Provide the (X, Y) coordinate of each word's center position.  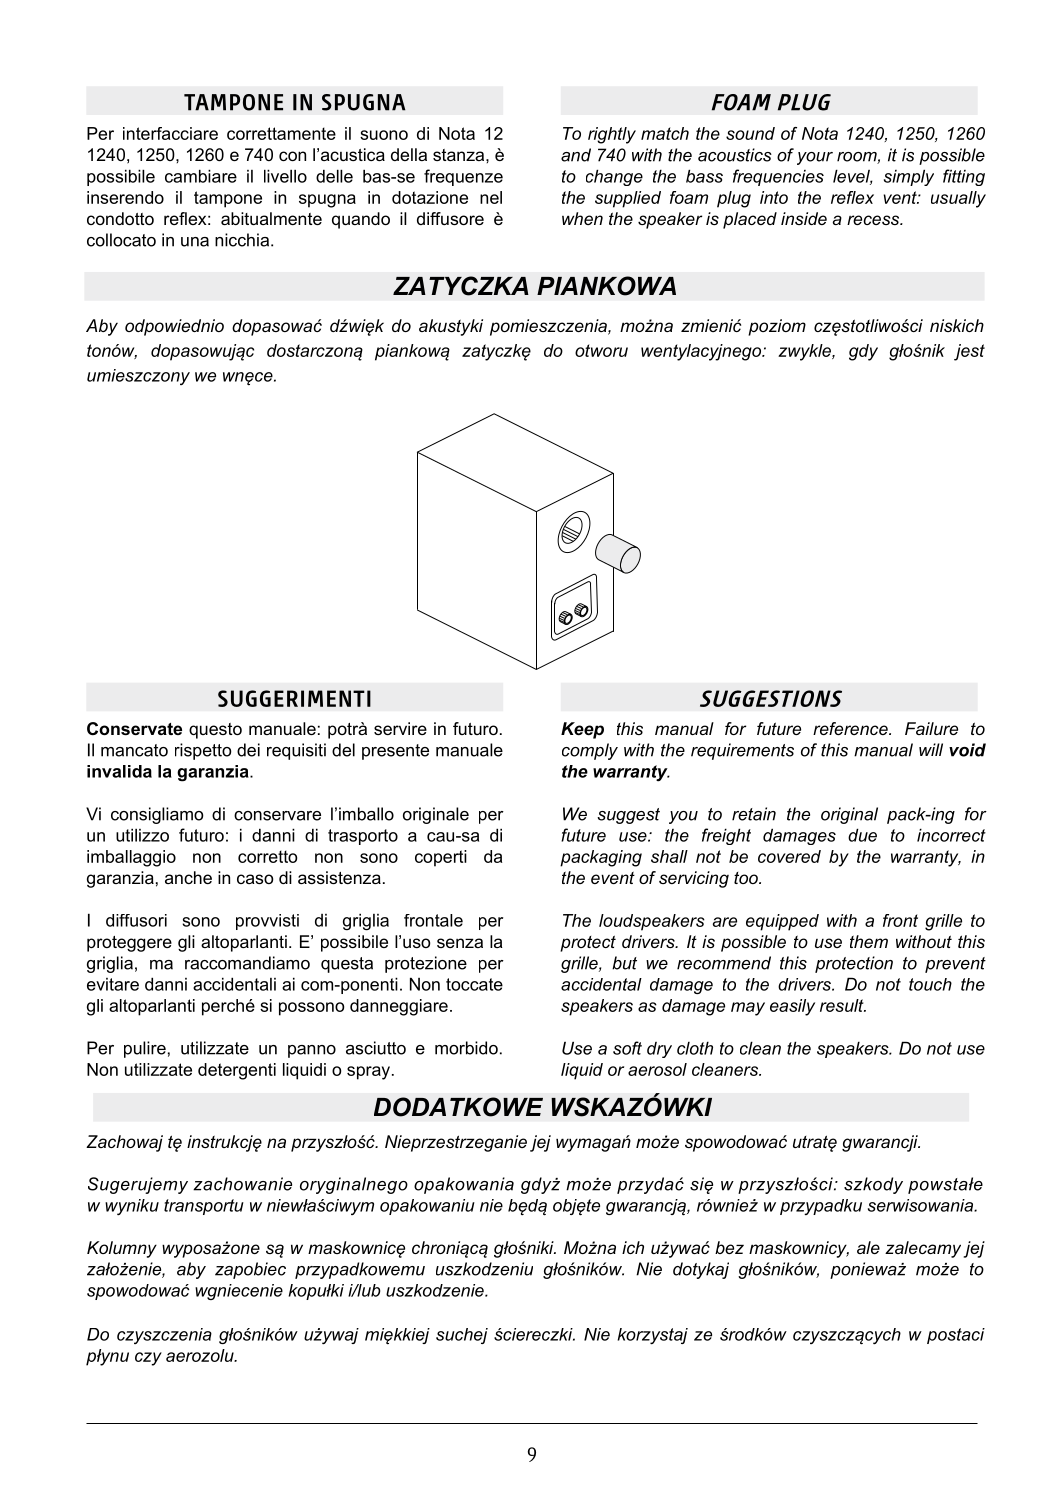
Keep (582, 730)
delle (334, 176)
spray (368, 1073)
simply (909, 177)
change (614, 177)
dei (248, 750)
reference (851, 728)
